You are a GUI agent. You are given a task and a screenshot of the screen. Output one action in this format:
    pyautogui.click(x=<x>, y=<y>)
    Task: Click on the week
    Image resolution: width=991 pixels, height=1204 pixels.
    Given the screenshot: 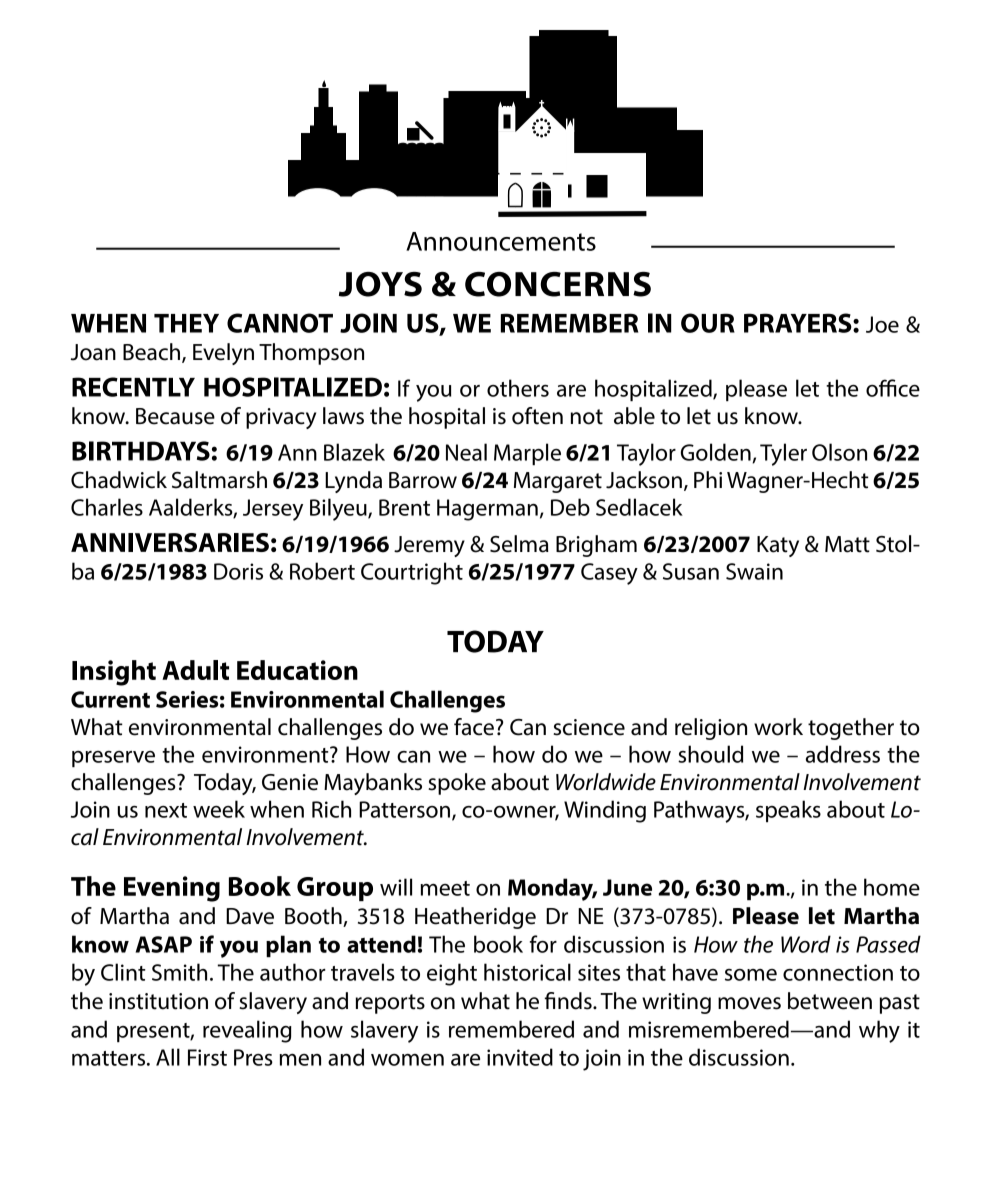 What is the action you would take?
    pyautogui.click(x=219, y=809)
